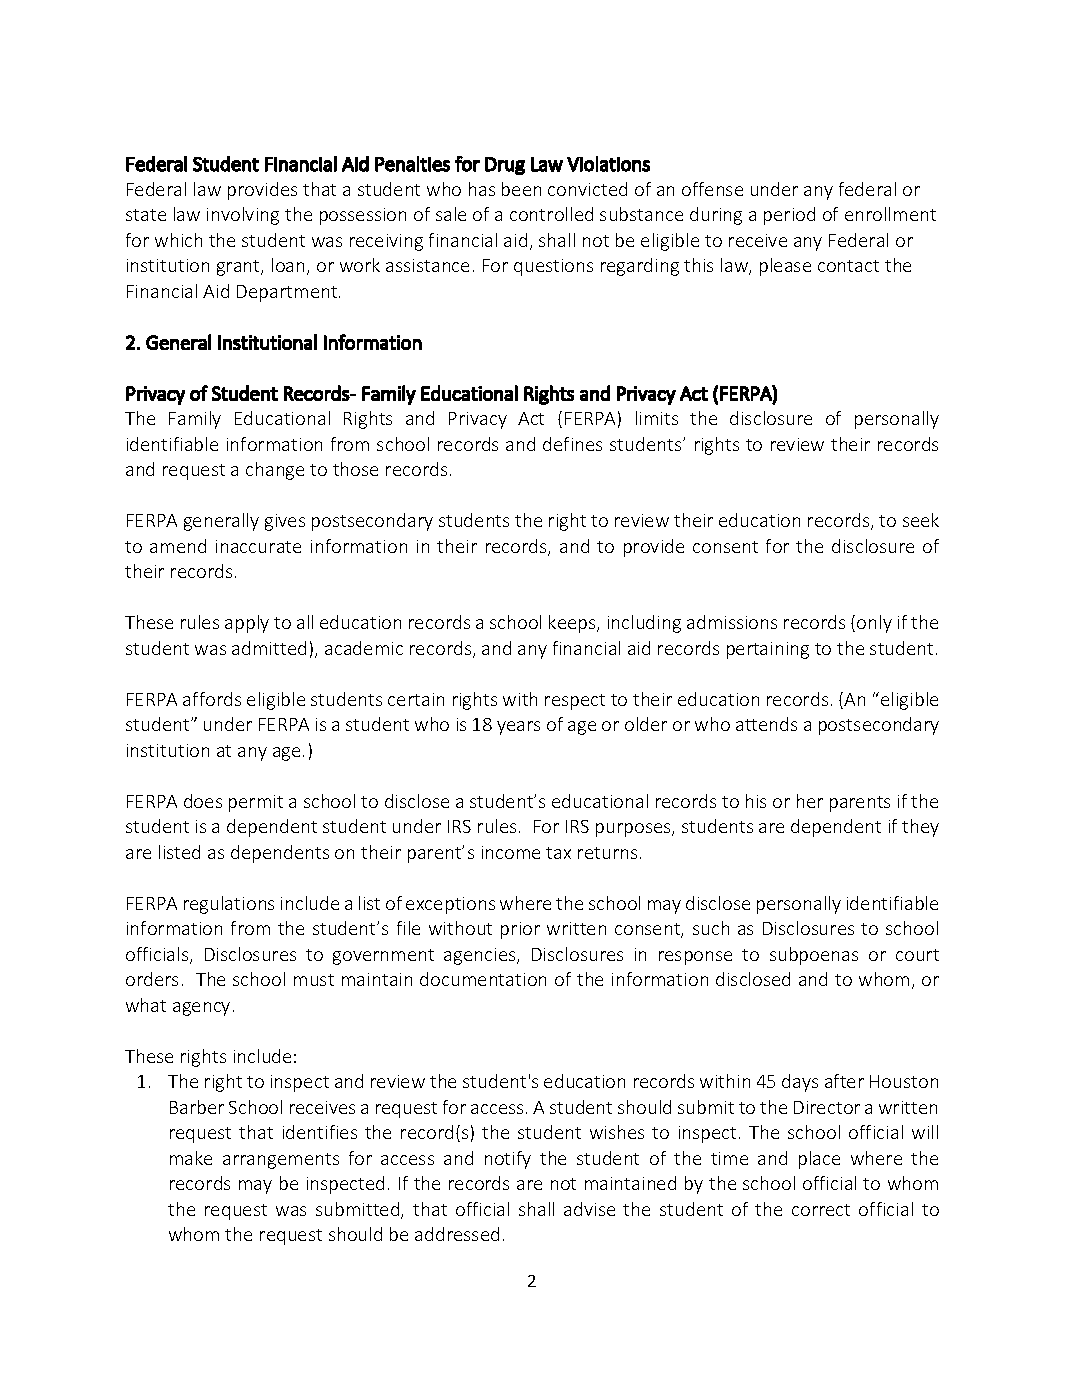 The height and width of the document is (1379, 1065). What do you see at coordinates (258, 546) in the document?
I see `inaccurate` at bounding box center [258, 546].
